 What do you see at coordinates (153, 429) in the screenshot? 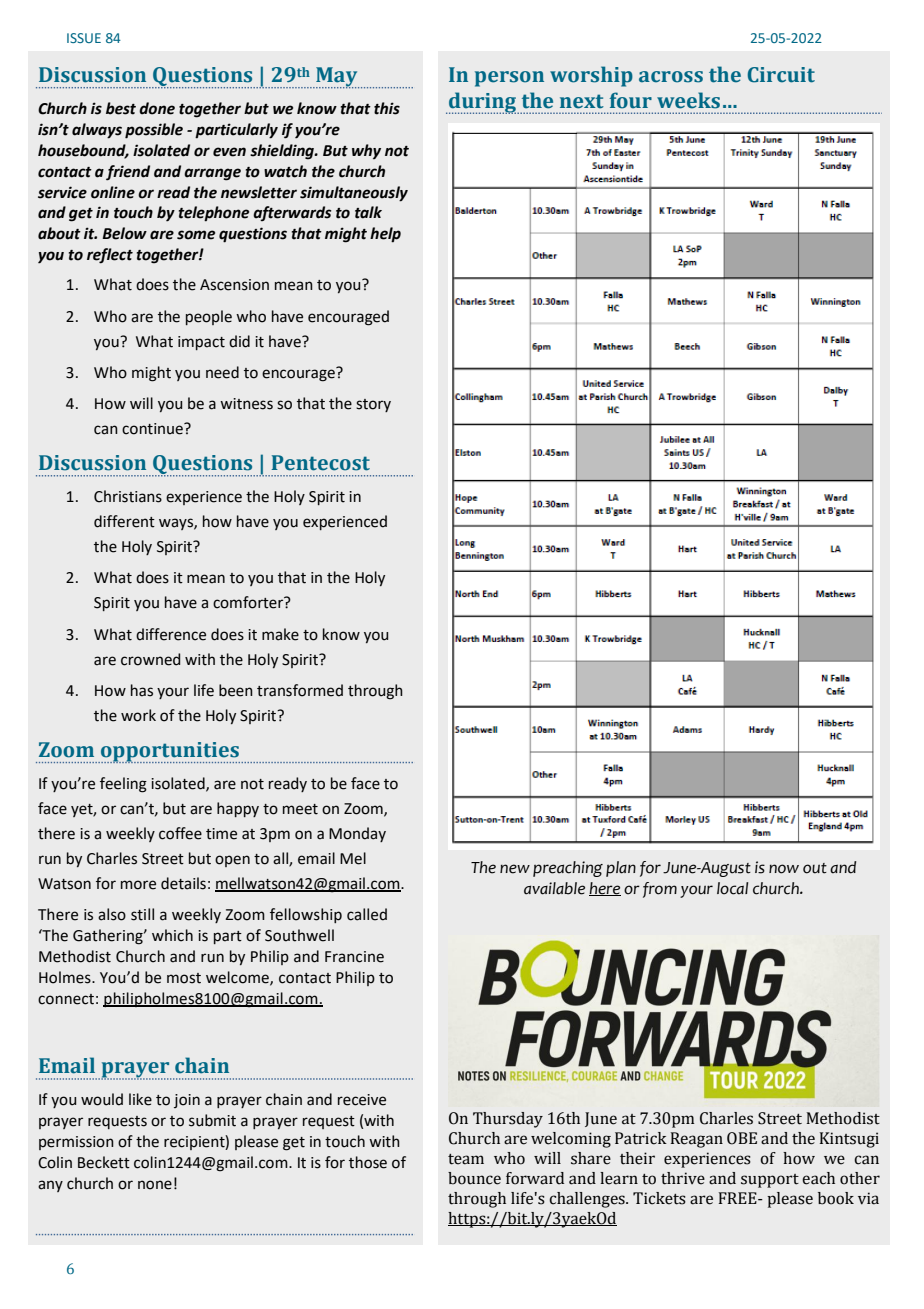
I see `continue` at bounding box center [153, 429].
